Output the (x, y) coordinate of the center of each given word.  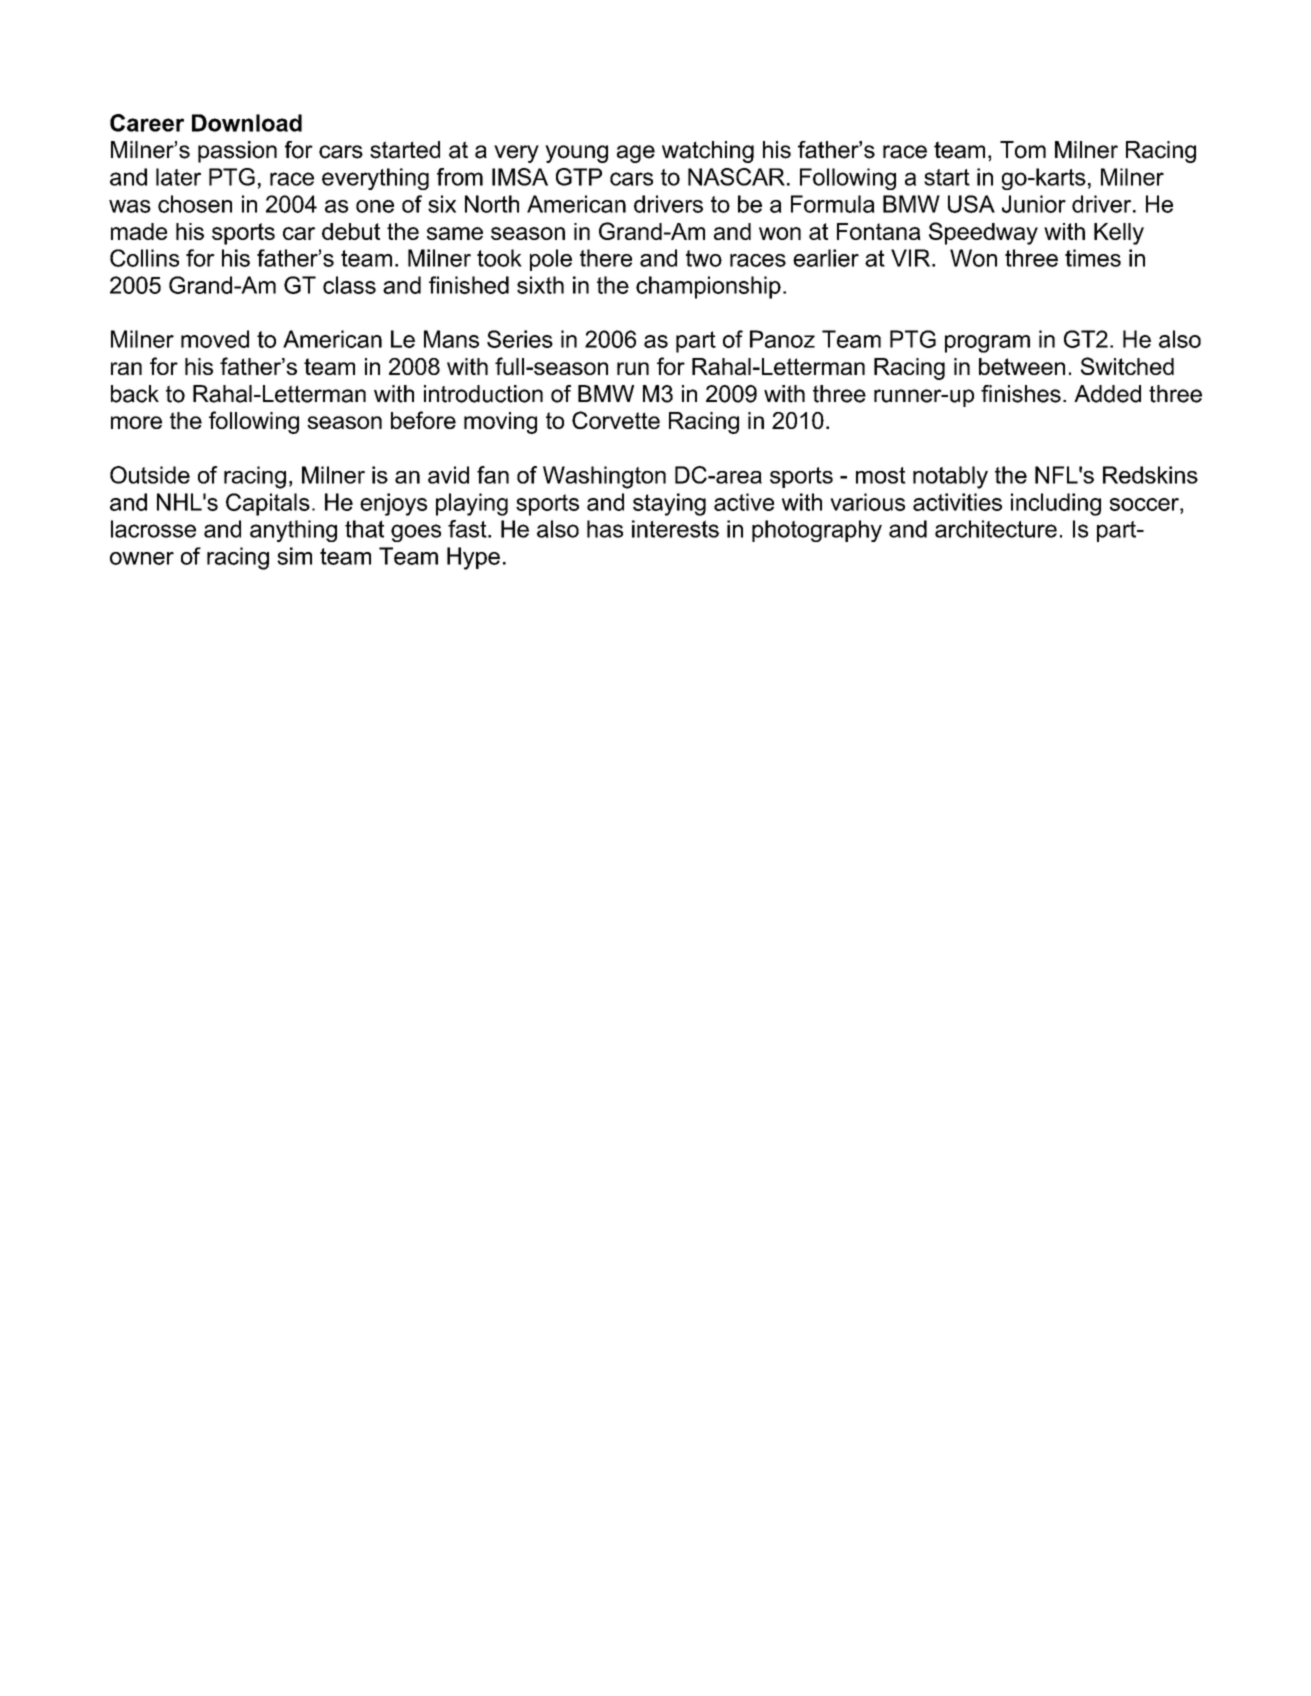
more (136, 422)
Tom (1023, 150)
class (349, 285)
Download (247, 123)
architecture (996, 529)
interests (675, 529)
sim (294, 556)
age (636, 154)
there (606, 258)
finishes (1021, 394)
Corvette (616, 420)
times (1093, 258)
